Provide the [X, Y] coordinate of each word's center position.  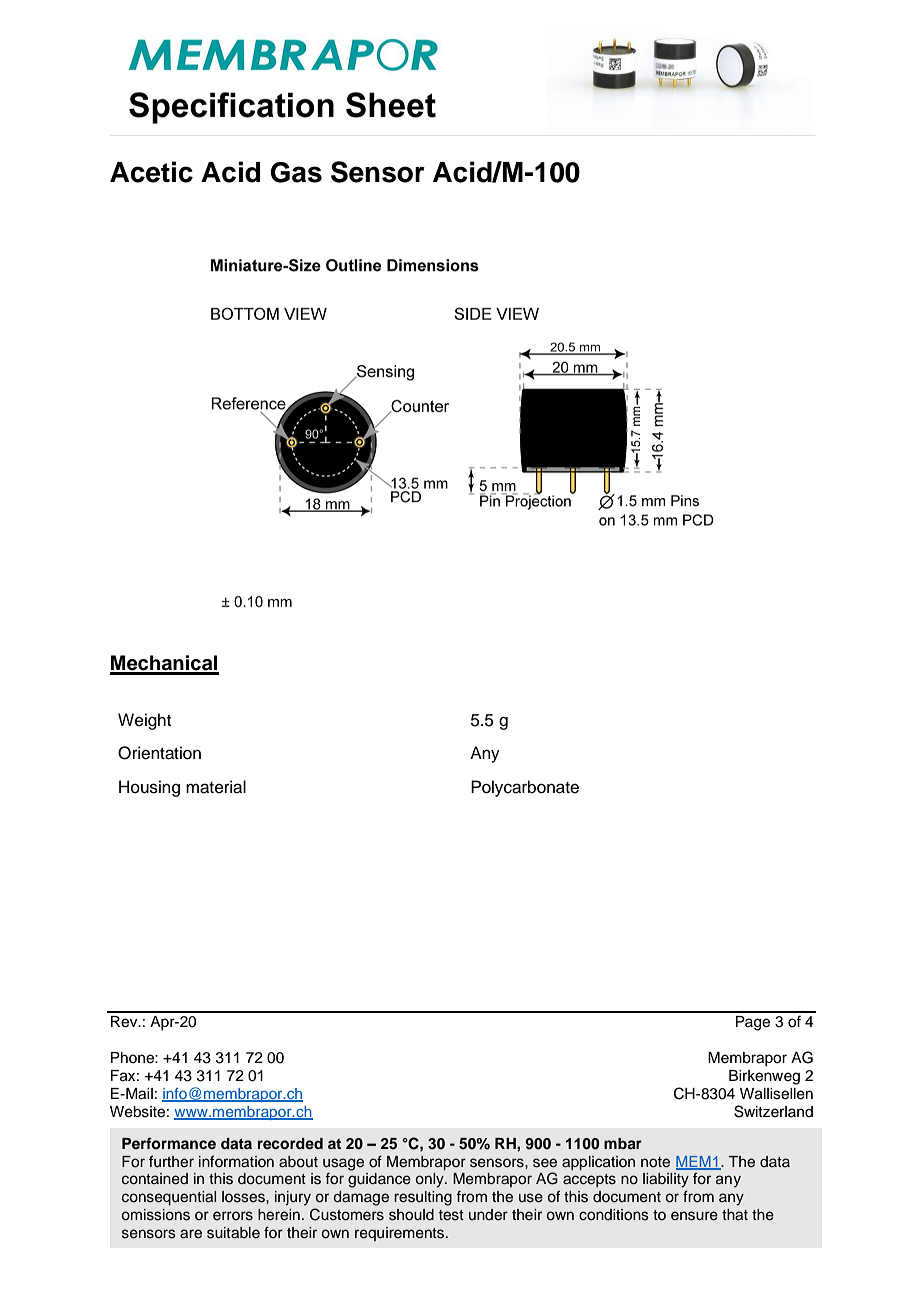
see [545, 1163]
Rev [125, 1022]
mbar [623, 1143]
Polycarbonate [525, 788]
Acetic [151, 172]
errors [233, 1216]
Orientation [159, 753]
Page [753, 1023]
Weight [144, 721]
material [216, 787]
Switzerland [773, 1111]
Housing [149, 788]
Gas [296, 172]
